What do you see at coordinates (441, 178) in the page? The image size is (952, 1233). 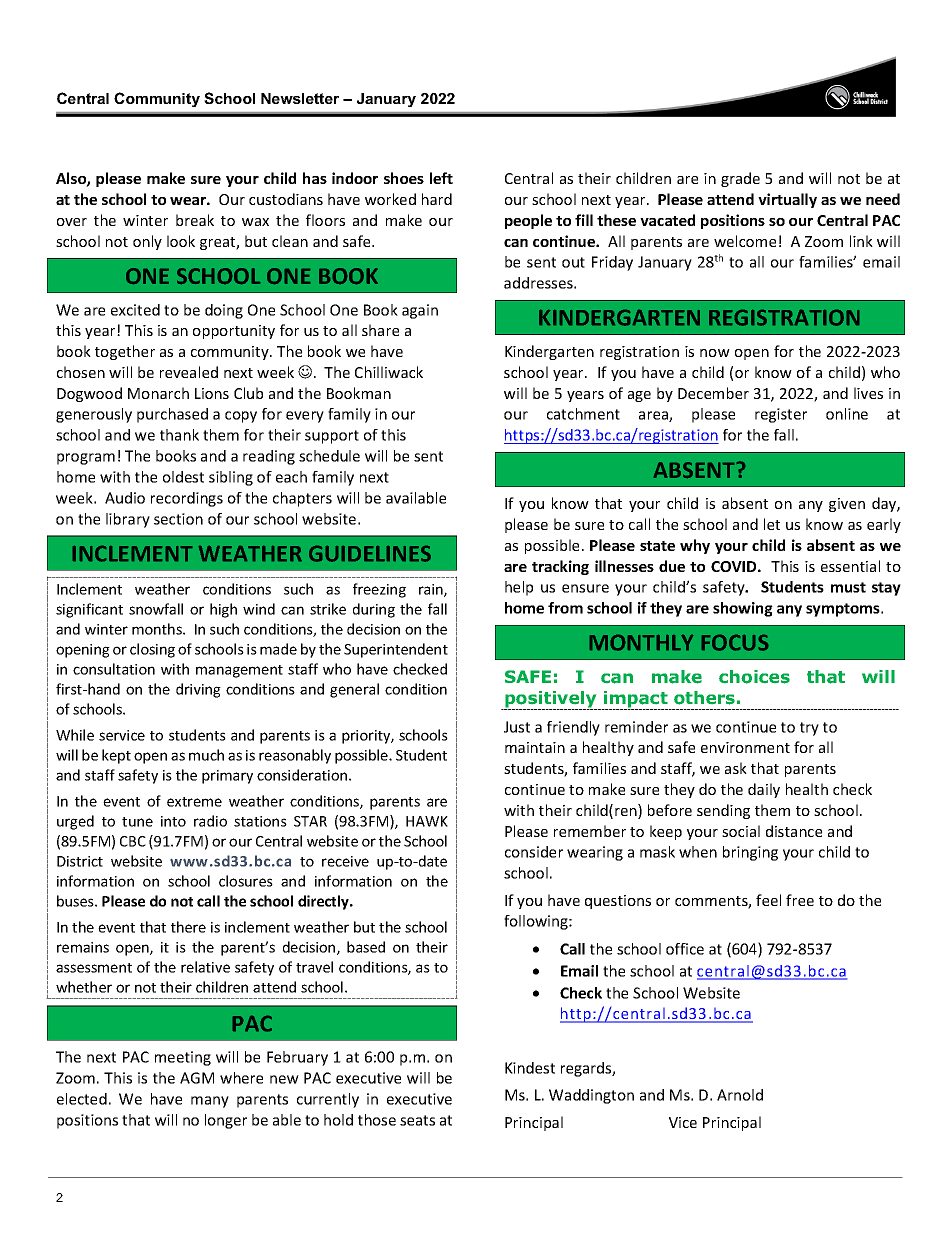 I see `left` at bounding box center [441, 178].
